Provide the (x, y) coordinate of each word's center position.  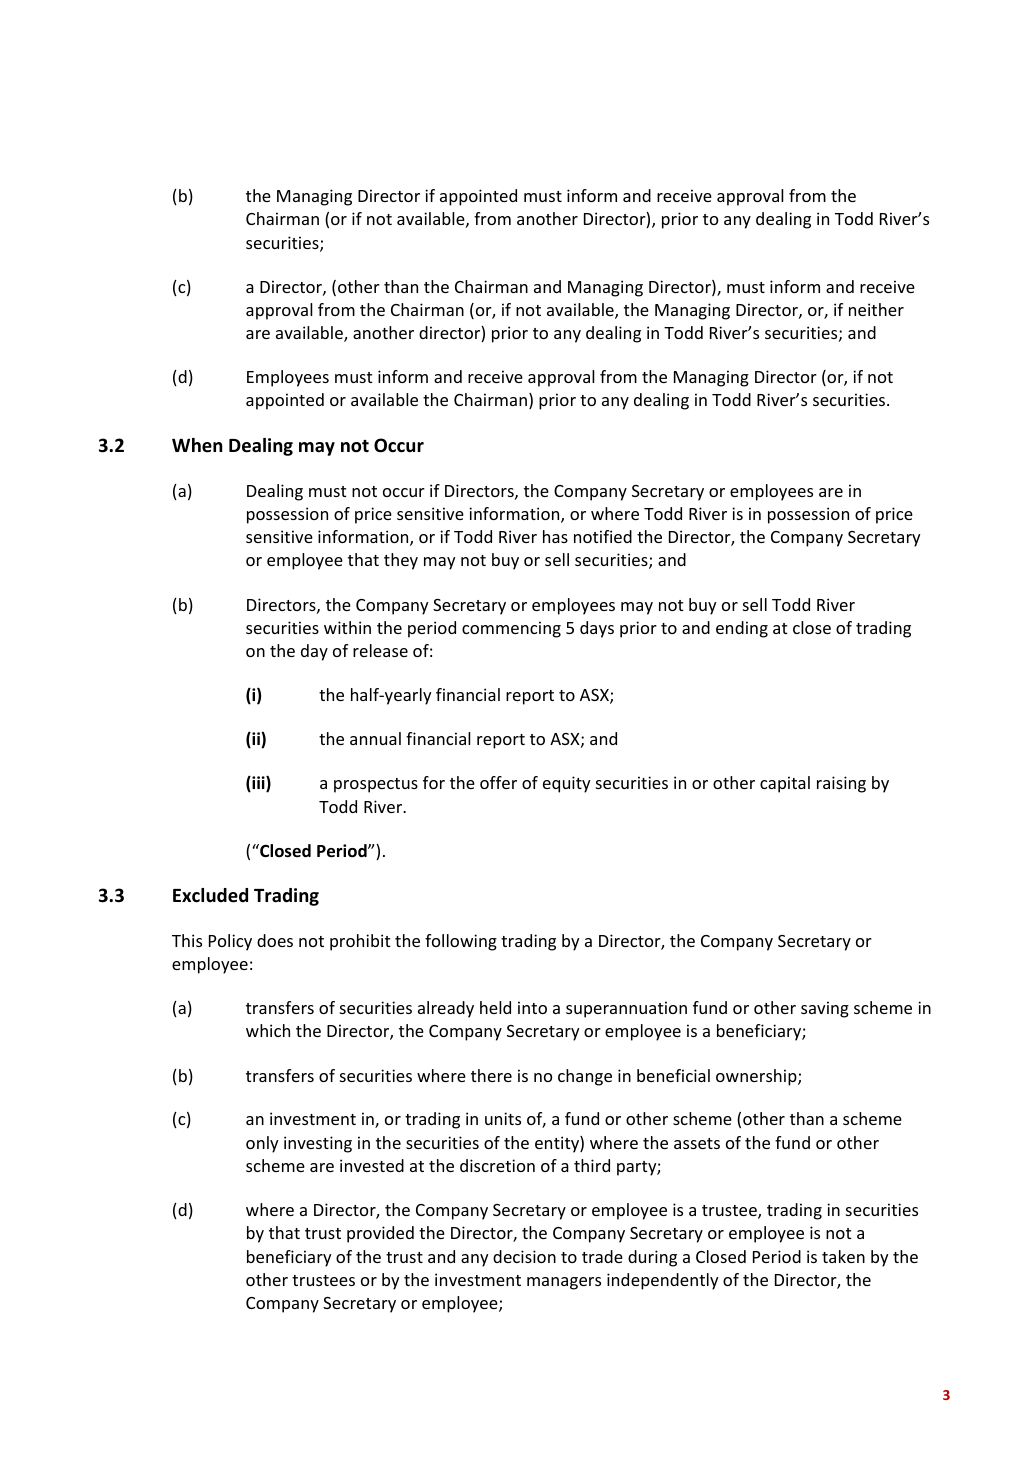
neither (876, 309)
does (275, 940)
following (461, 942)
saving (825, 1009)
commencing (511, 629)
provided (380, 1234)
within (347, 627)
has (555, 536)
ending (742, 629)
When (197, 445)
